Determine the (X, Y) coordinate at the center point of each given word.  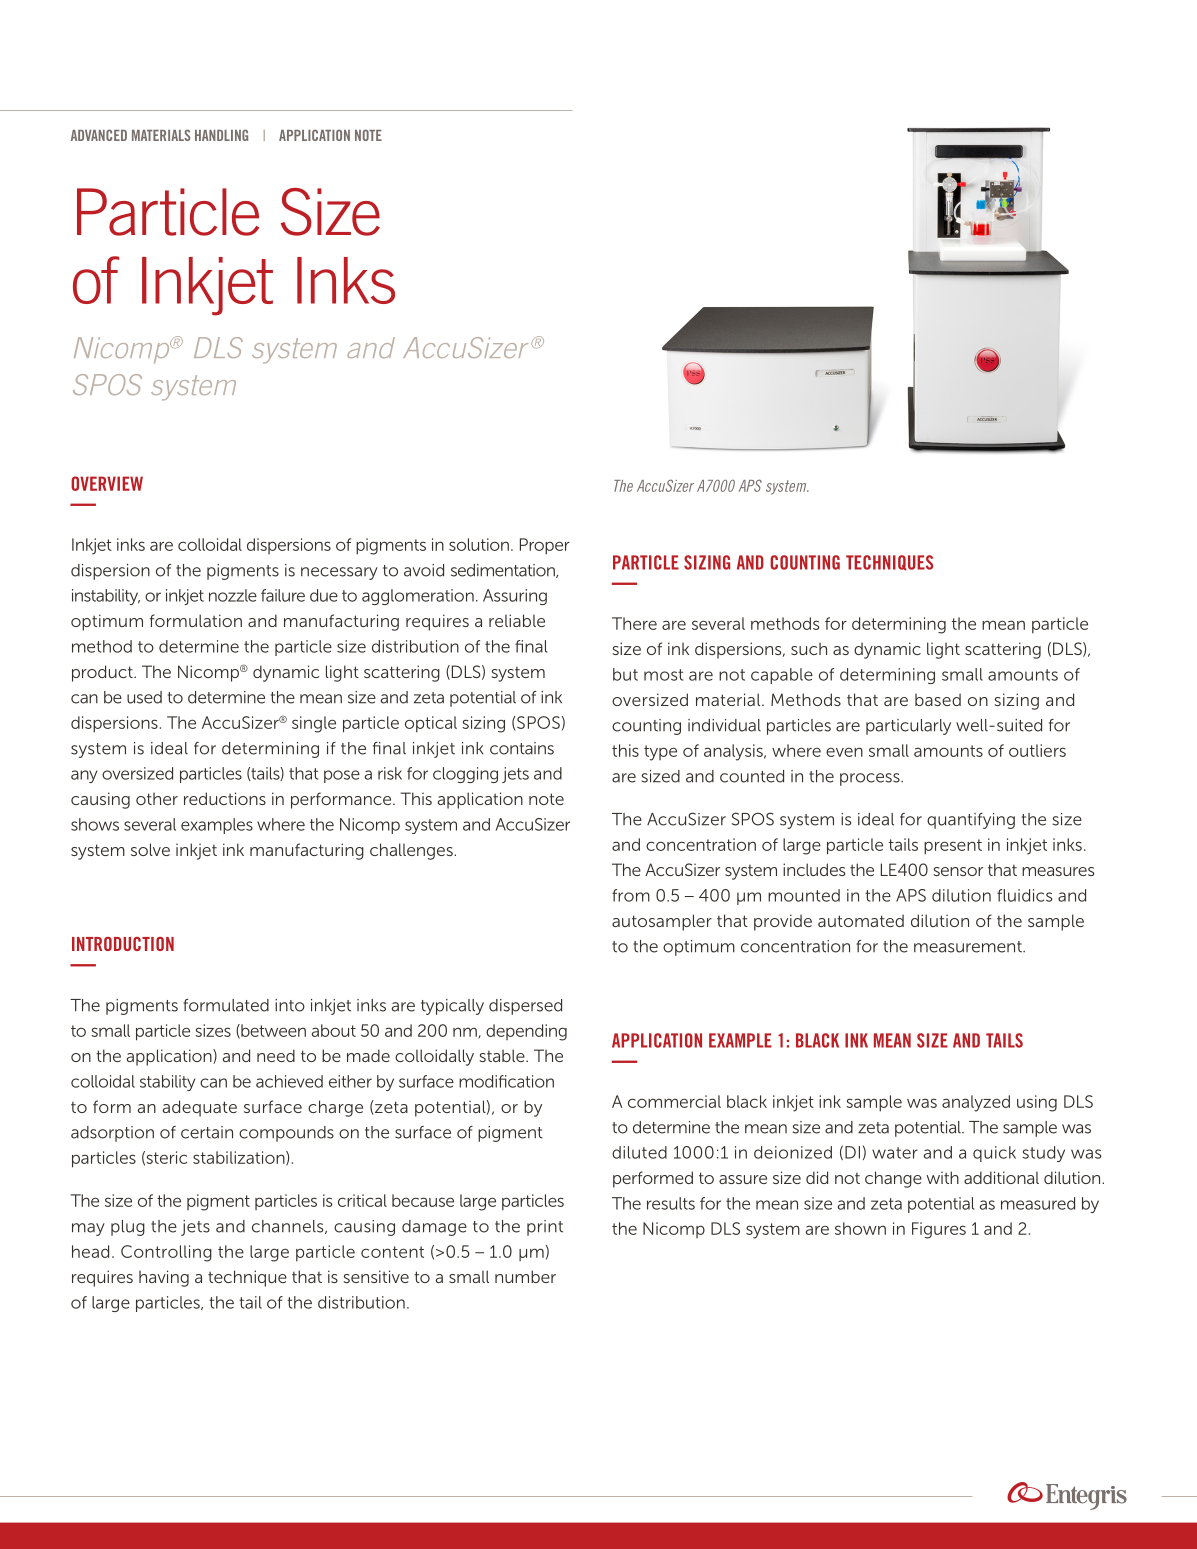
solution (479, 544)
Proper (545, 546)
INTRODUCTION (123, 944)
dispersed (525, 1007)
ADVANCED (99, 135)
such (809, 648)
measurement (969, 947)
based (938, 699)
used (144, 697)
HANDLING (221, 135)
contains (522, 748)
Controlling (166, 1253)
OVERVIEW (107, 483)
